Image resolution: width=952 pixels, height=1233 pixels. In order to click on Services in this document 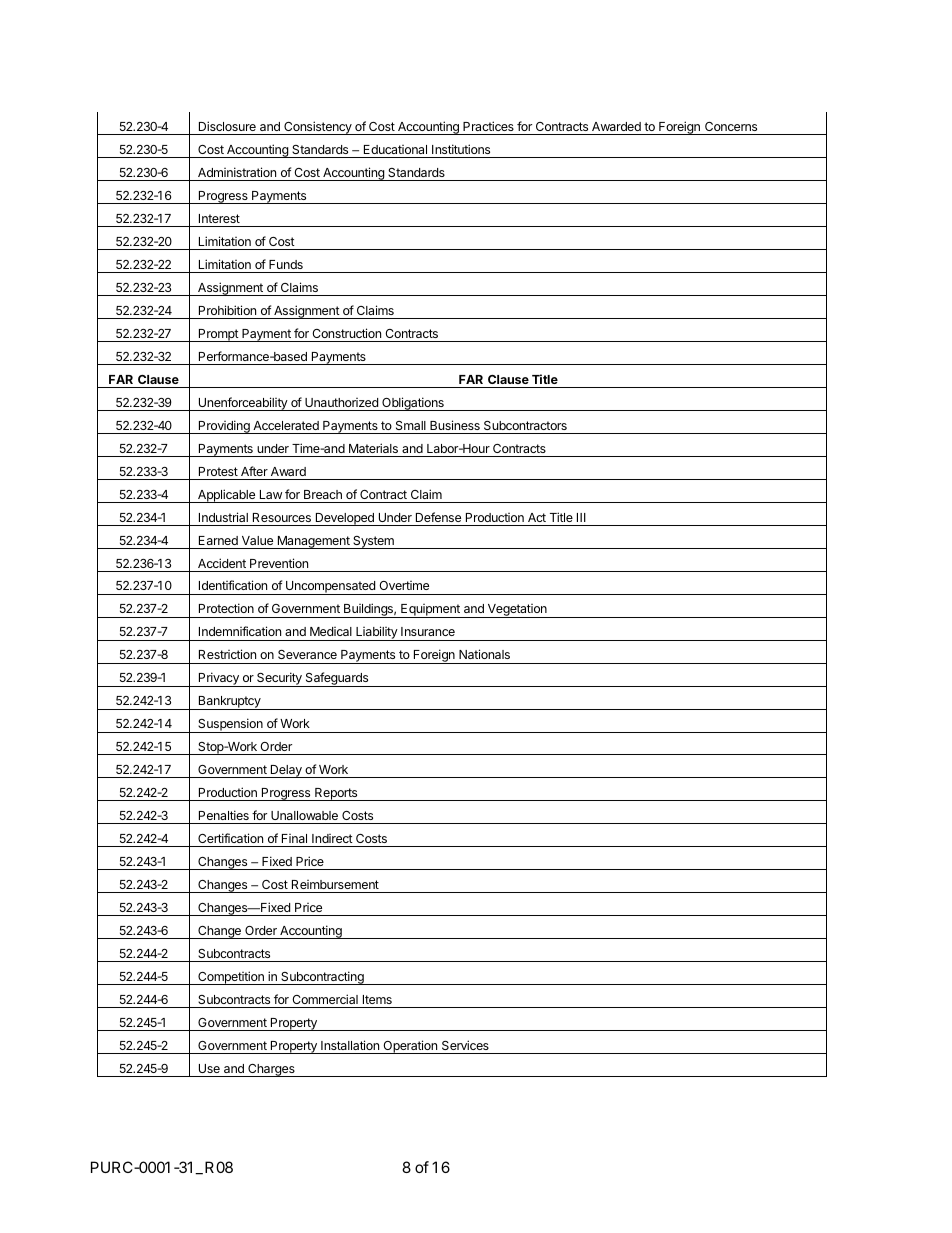, I will do `click(465, 1045)`.
